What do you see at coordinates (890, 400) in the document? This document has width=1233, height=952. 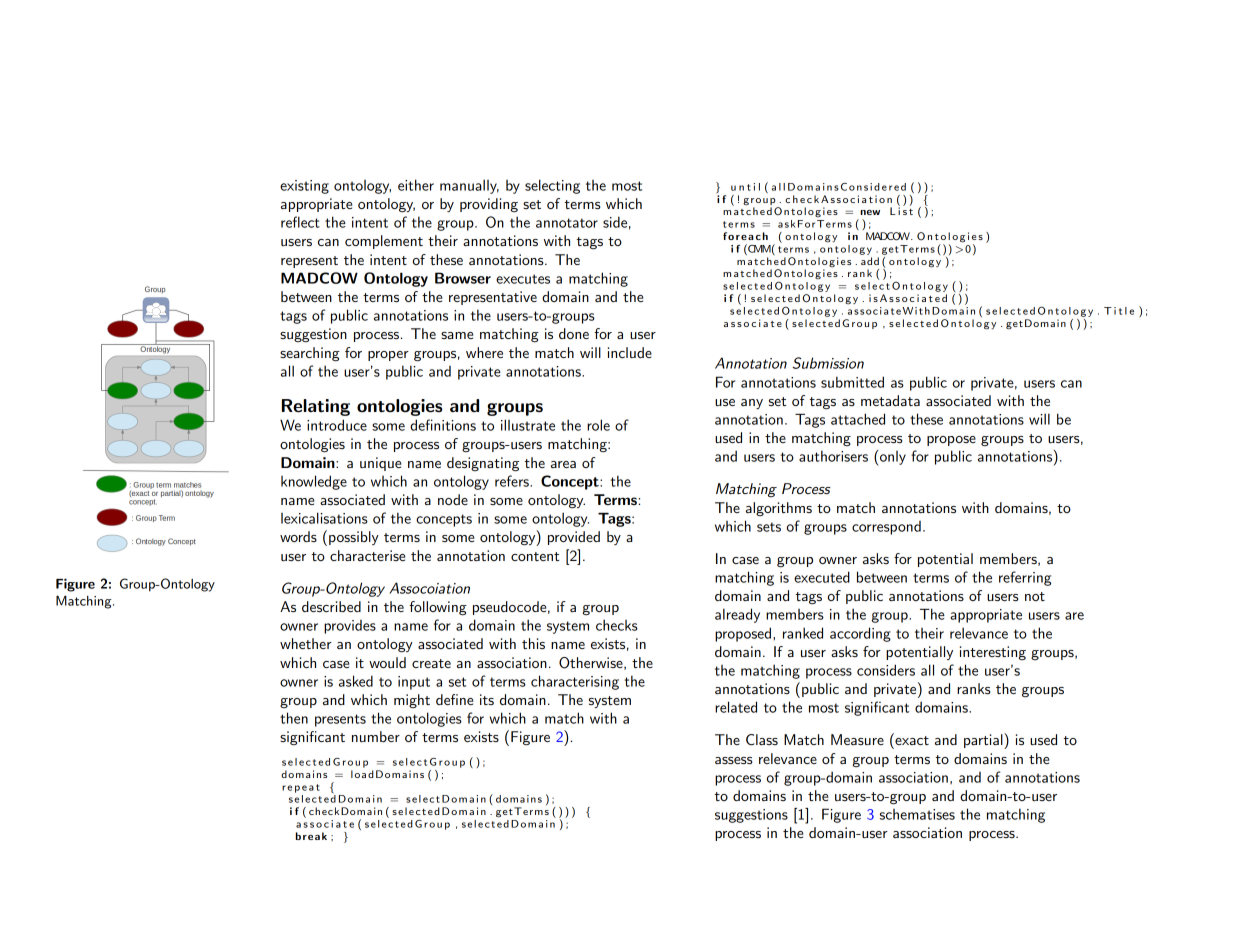 I see `metadata` at bounding box center [890, 400].
